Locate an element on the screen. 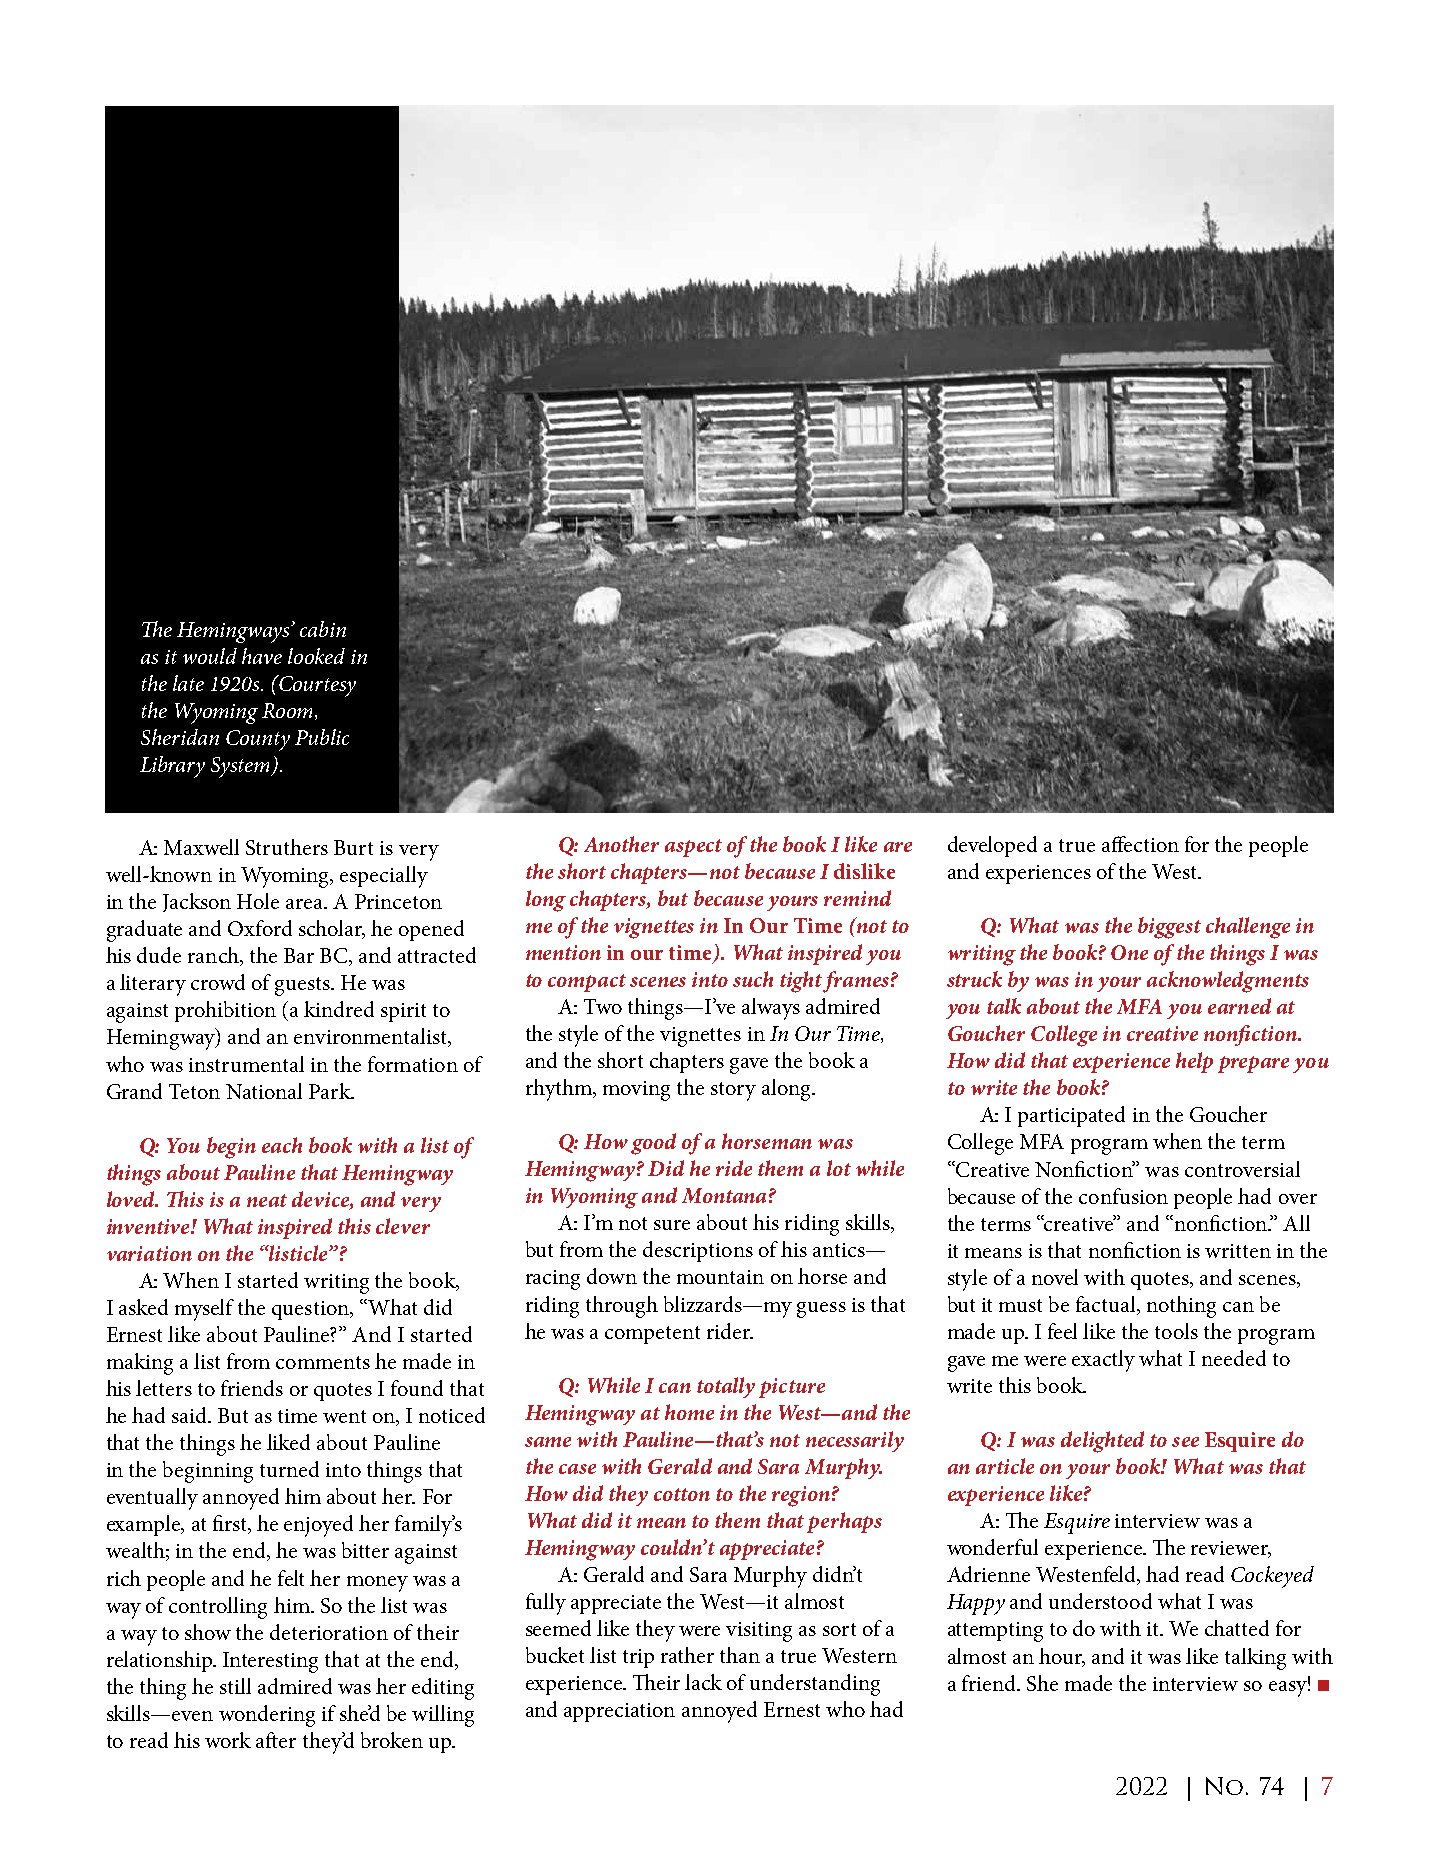 This screenshot has width=1437, height=1860. aspect is located at coordinates (693, 848).
